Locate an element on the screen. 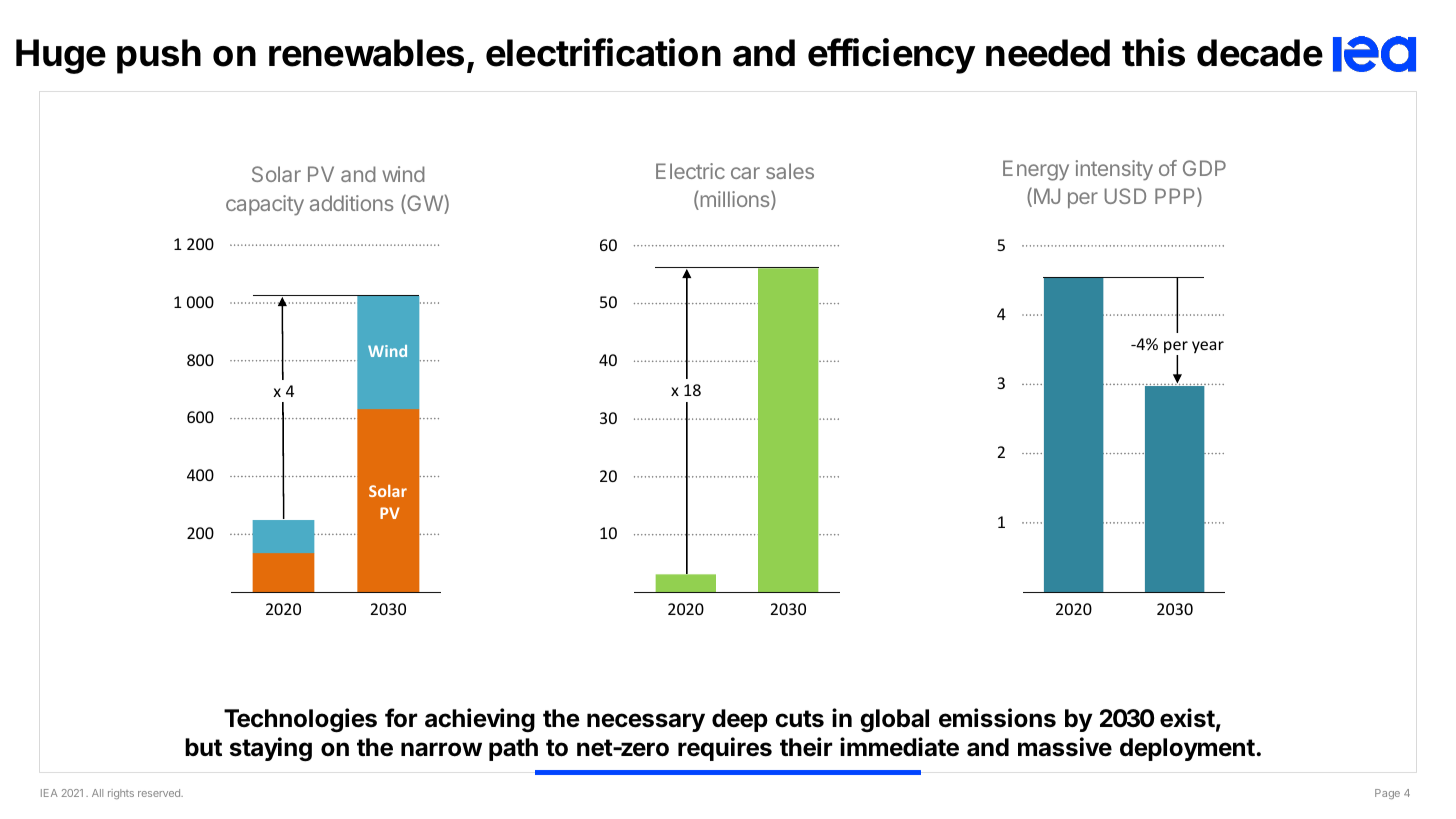 This screenshot has width=1456, height=819. additions is located at coordinates (351, 203).
